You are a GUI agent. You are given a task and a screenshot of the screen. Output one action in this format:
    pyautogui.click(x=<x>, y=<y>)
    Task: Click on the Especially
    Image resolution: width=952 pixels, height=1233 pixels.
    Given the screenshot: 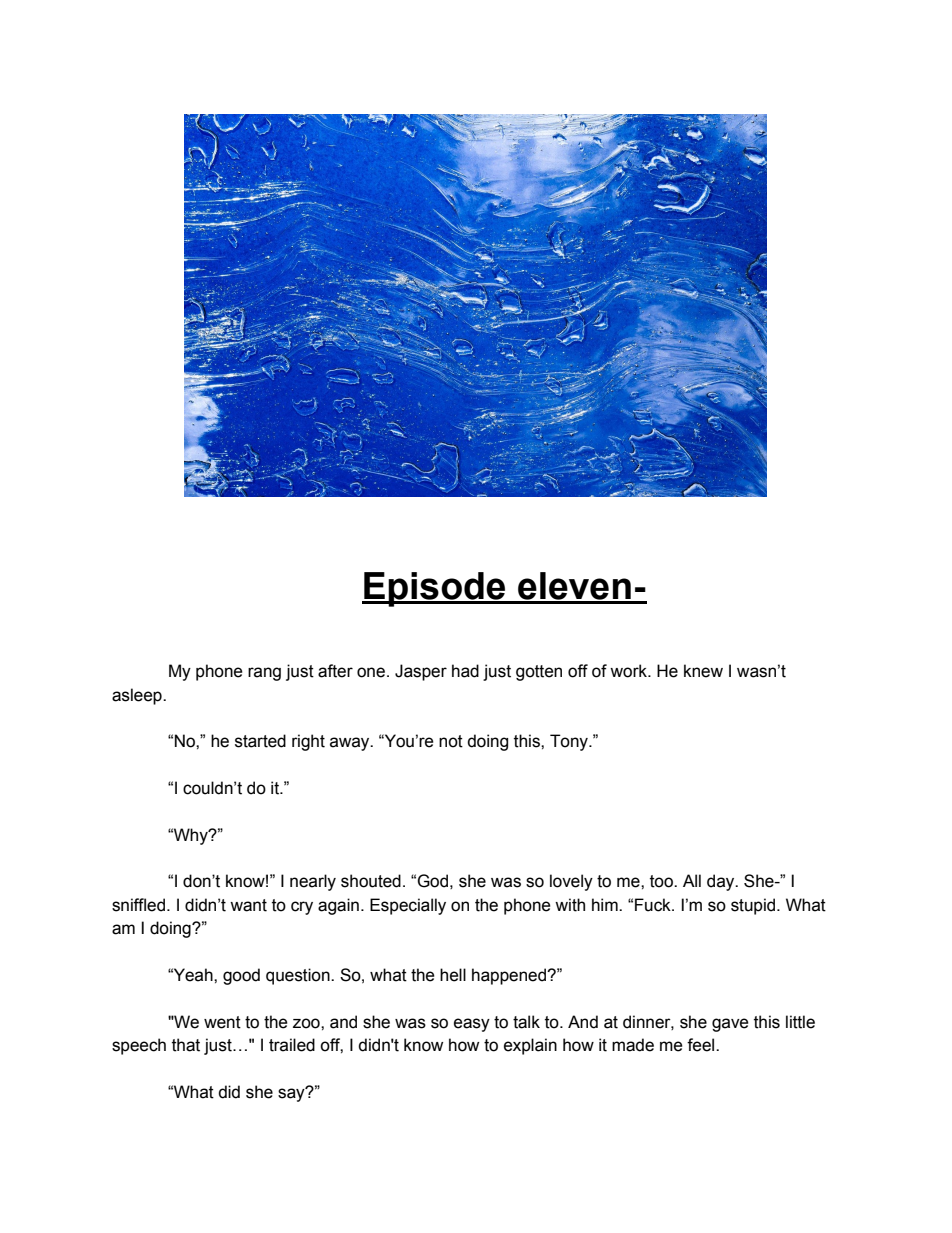 What is the action you would take?
    pyautogui.click(x=408, y=906)
